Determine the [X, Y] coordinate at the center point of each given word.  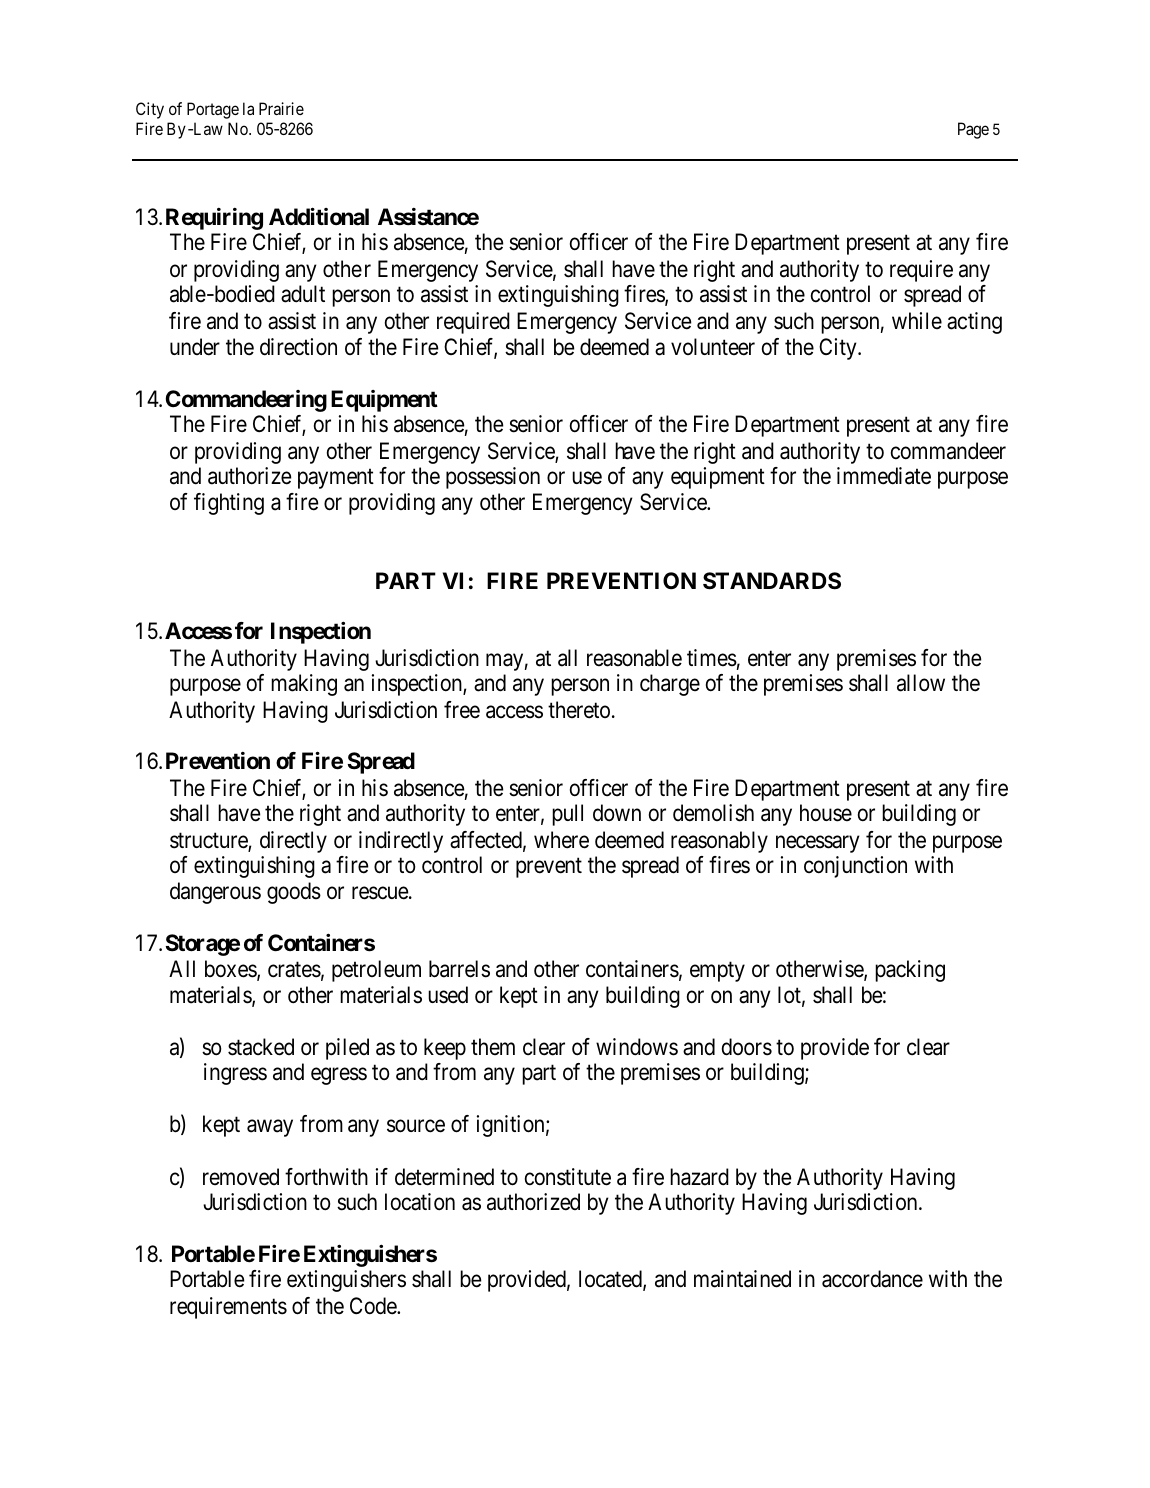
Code [374, 1306]
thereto [579, 710]
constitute [568, 1177]
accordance [872, 1279]
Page [973, 130]
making [304, 685]
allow [921, 683]
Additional [319, 216]
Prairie [281, 108]
